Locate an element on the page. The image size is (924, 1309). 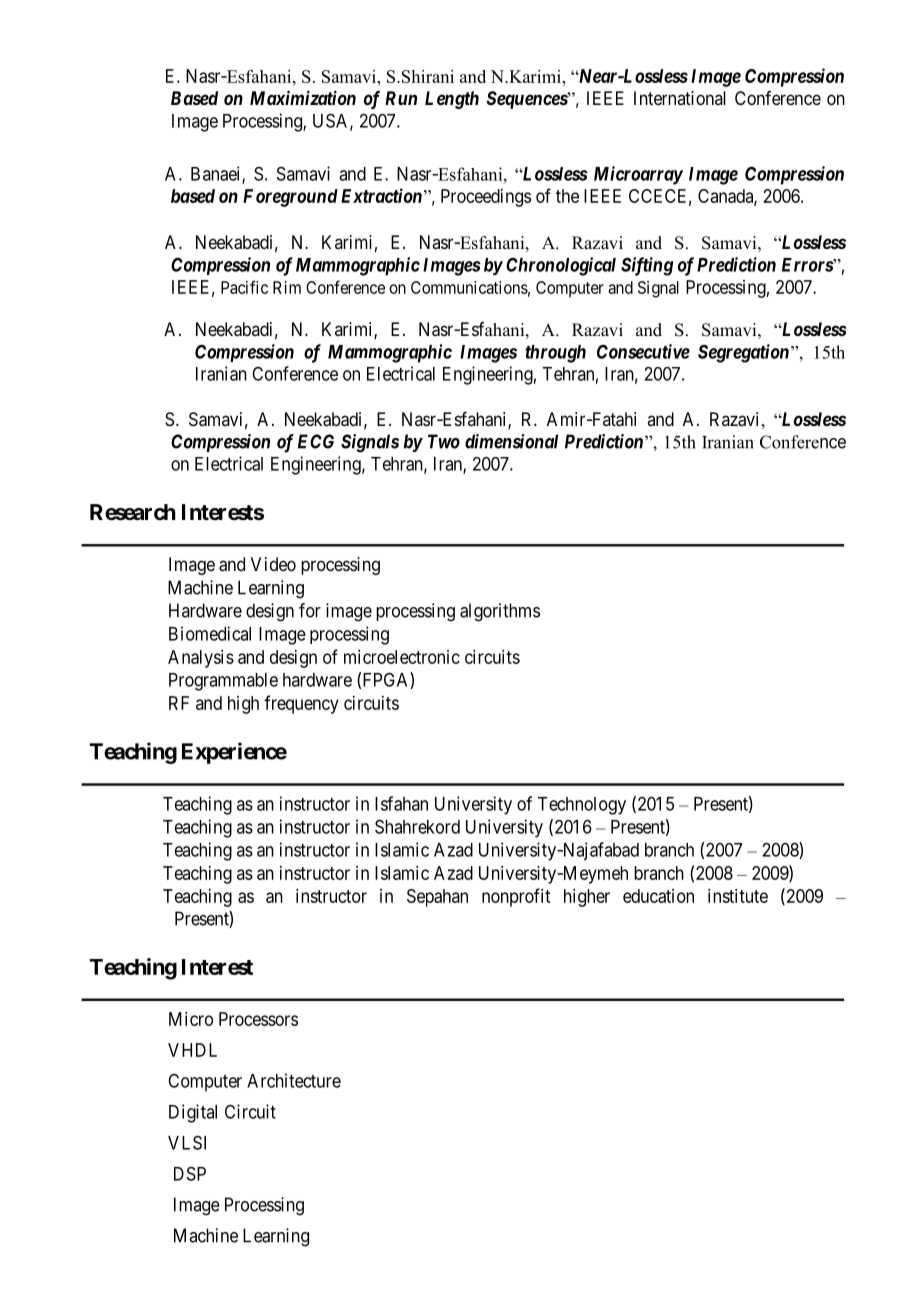
Consecutive is located at coordinates (643, 351).
